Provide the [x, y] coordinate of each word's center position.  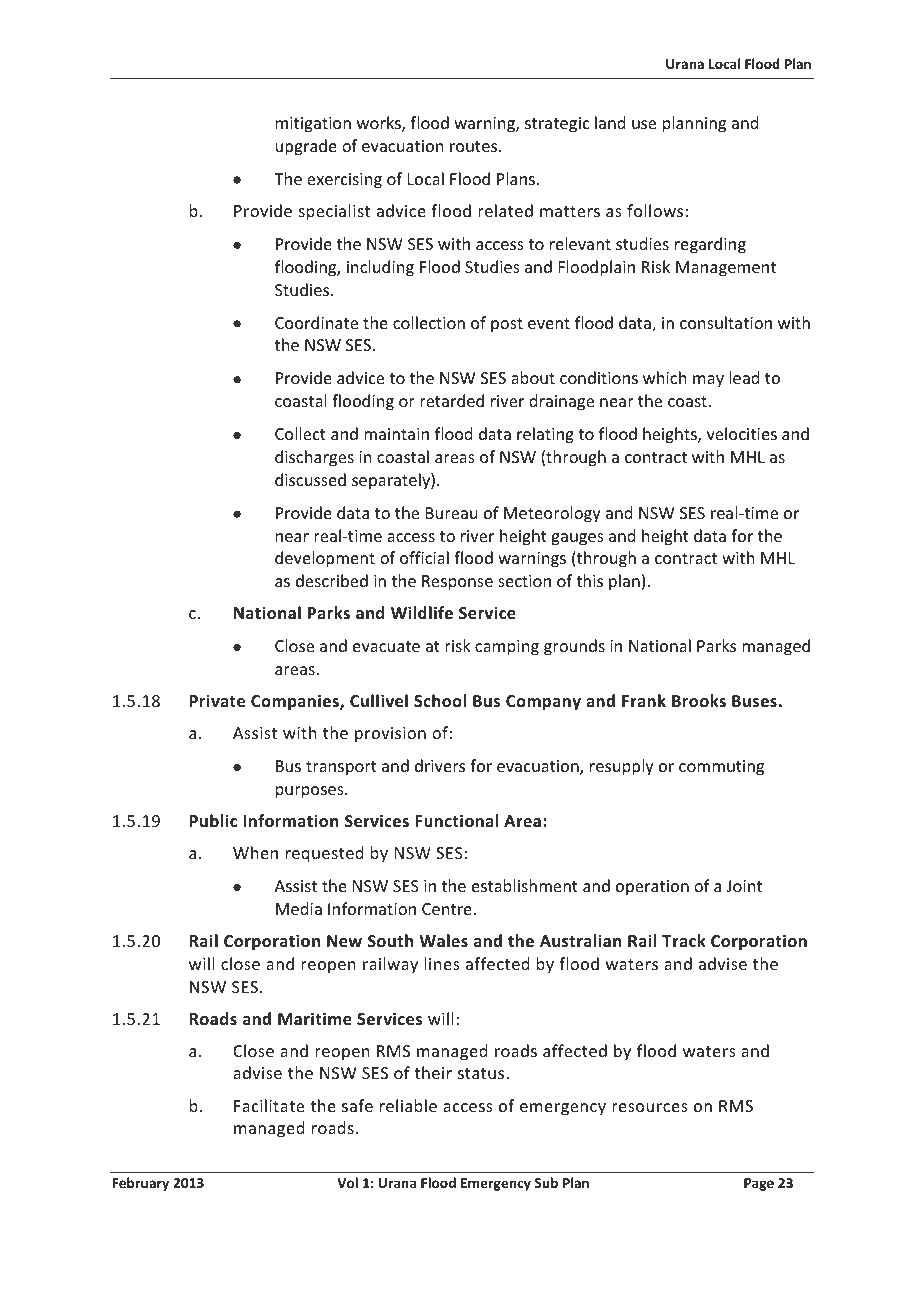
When [255, 852]
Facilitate [269, 1105]
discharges [314, 458]
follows [655, 210]
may [708, 381]
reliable [408, 1105]
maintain [396, 434]
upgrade [306, 147]
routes [475, 146]
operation [652, 888]
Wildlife [422, 613]
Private [217, 701]
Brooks [699, 701]
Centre [447, 909]
